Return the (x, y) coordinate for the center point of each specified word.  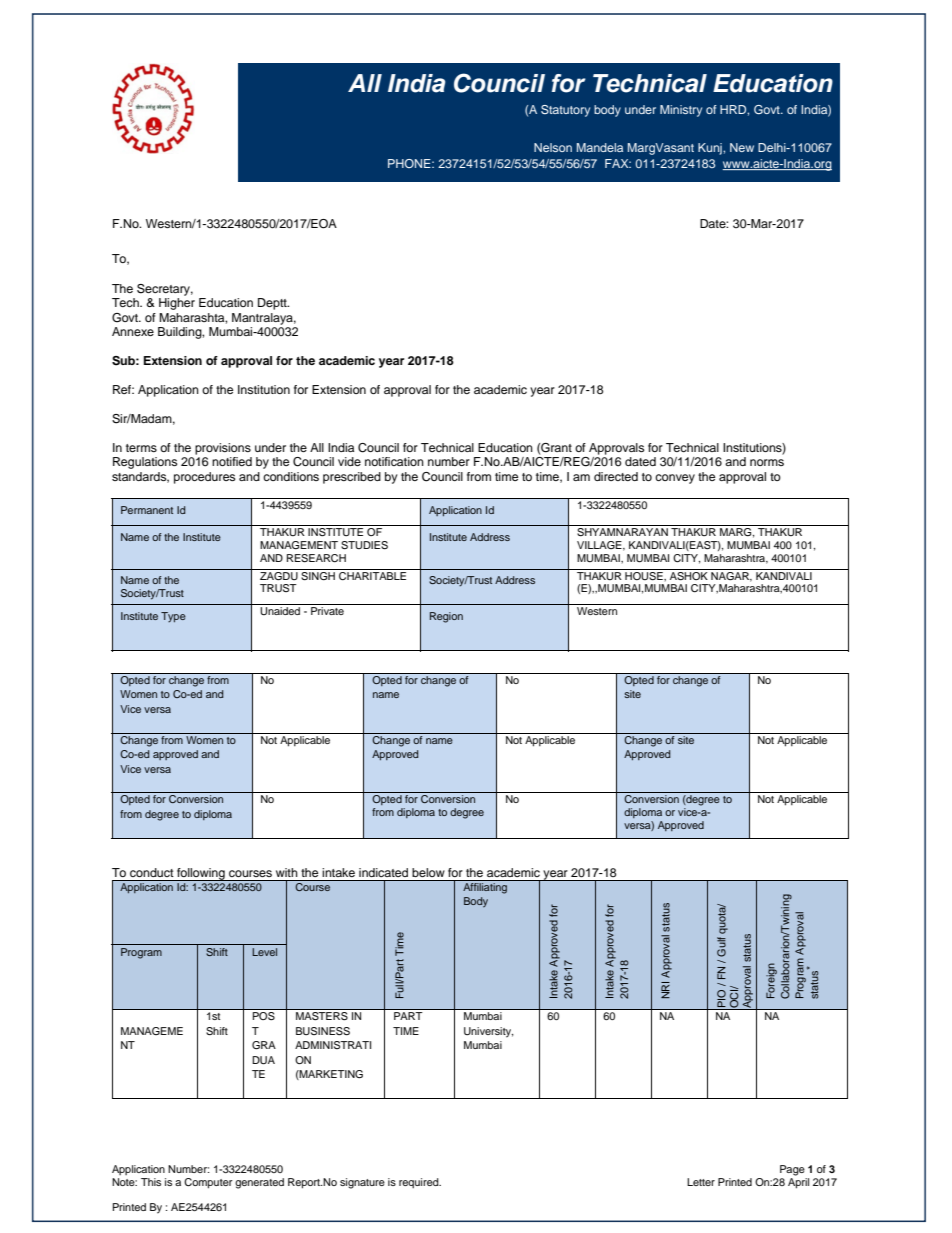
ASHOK (688, 575)
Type (173, 617)
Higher (177, 304)
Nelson (553, 147)
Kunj (711, 149)
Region (446, 617)
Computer (208, 1183)
